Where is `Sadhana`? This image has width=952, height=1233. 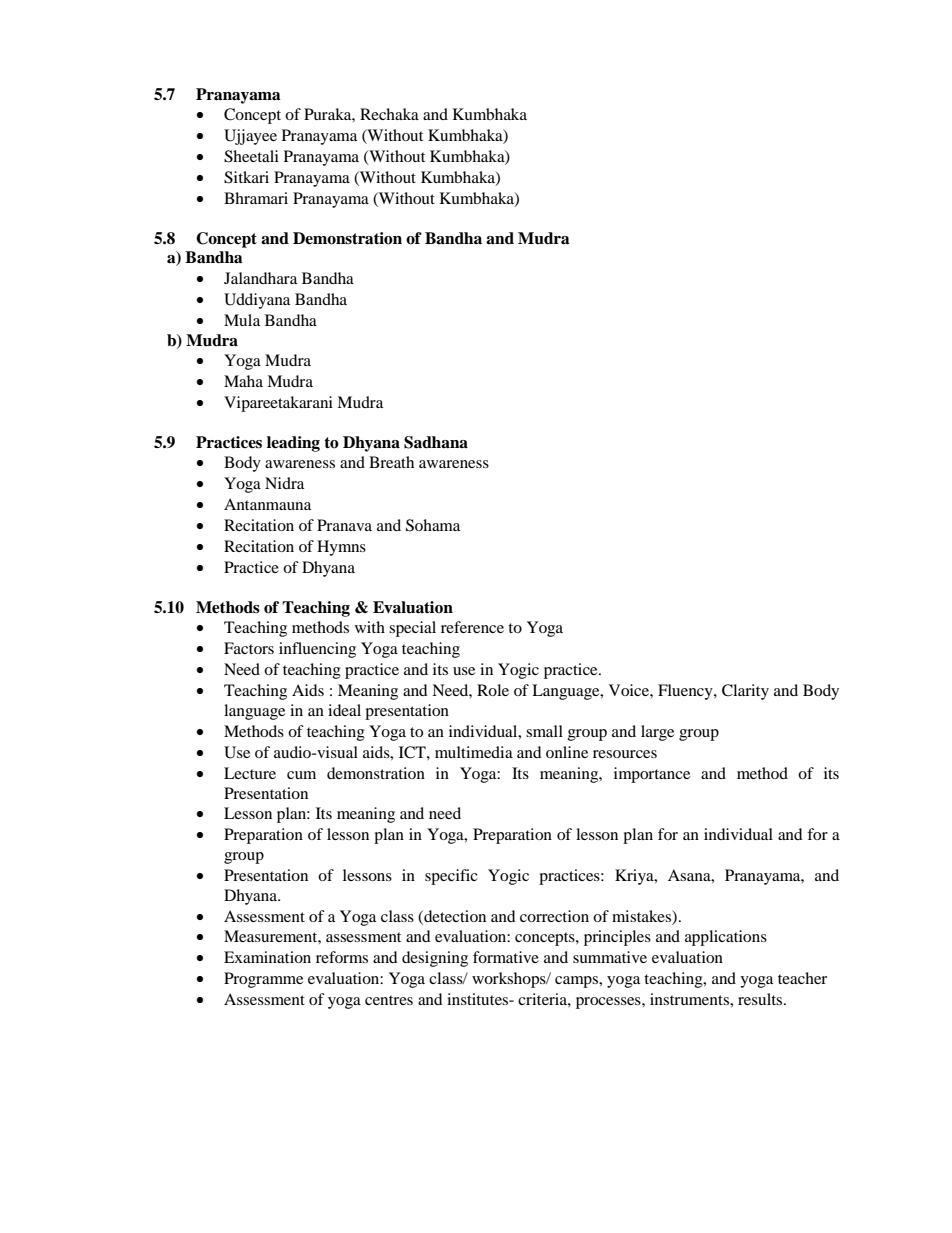 Sadhana is located at coordinates (436, 442).
